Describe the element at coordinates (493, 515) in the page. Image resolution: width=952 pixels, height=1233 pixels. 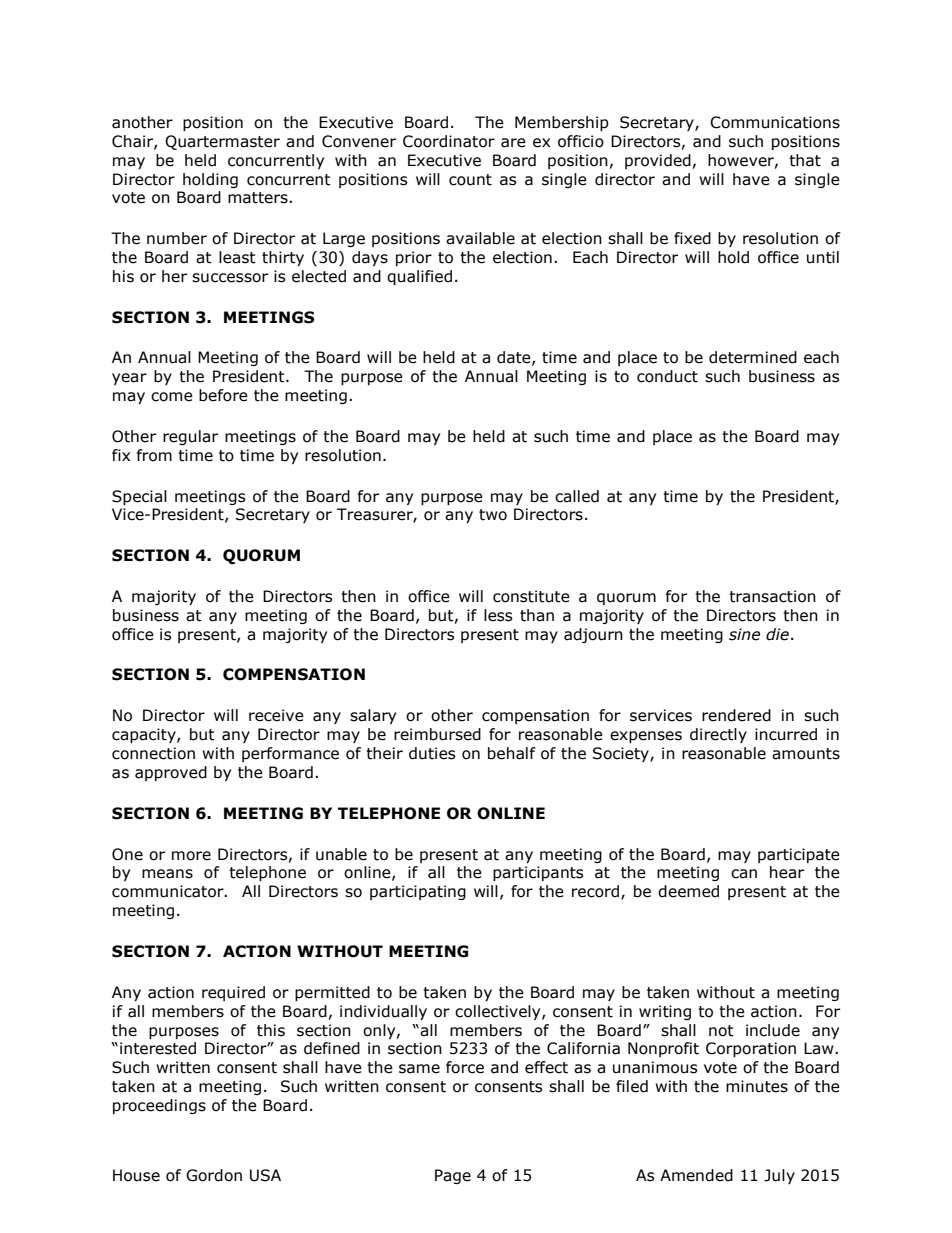
I see `two` at that location.
